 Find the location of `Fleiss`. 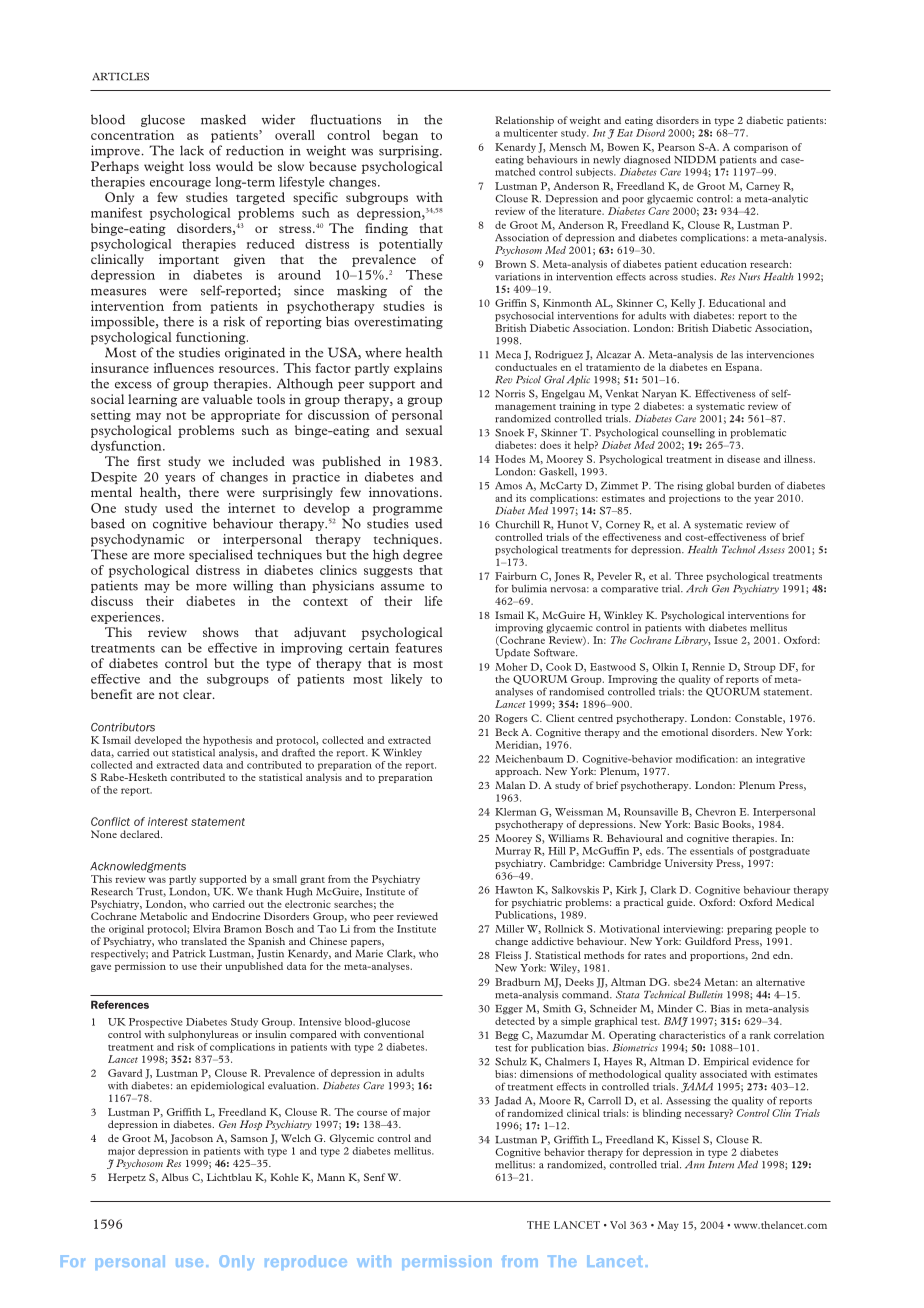

Fleiss is located at coordinates (508, 955).
